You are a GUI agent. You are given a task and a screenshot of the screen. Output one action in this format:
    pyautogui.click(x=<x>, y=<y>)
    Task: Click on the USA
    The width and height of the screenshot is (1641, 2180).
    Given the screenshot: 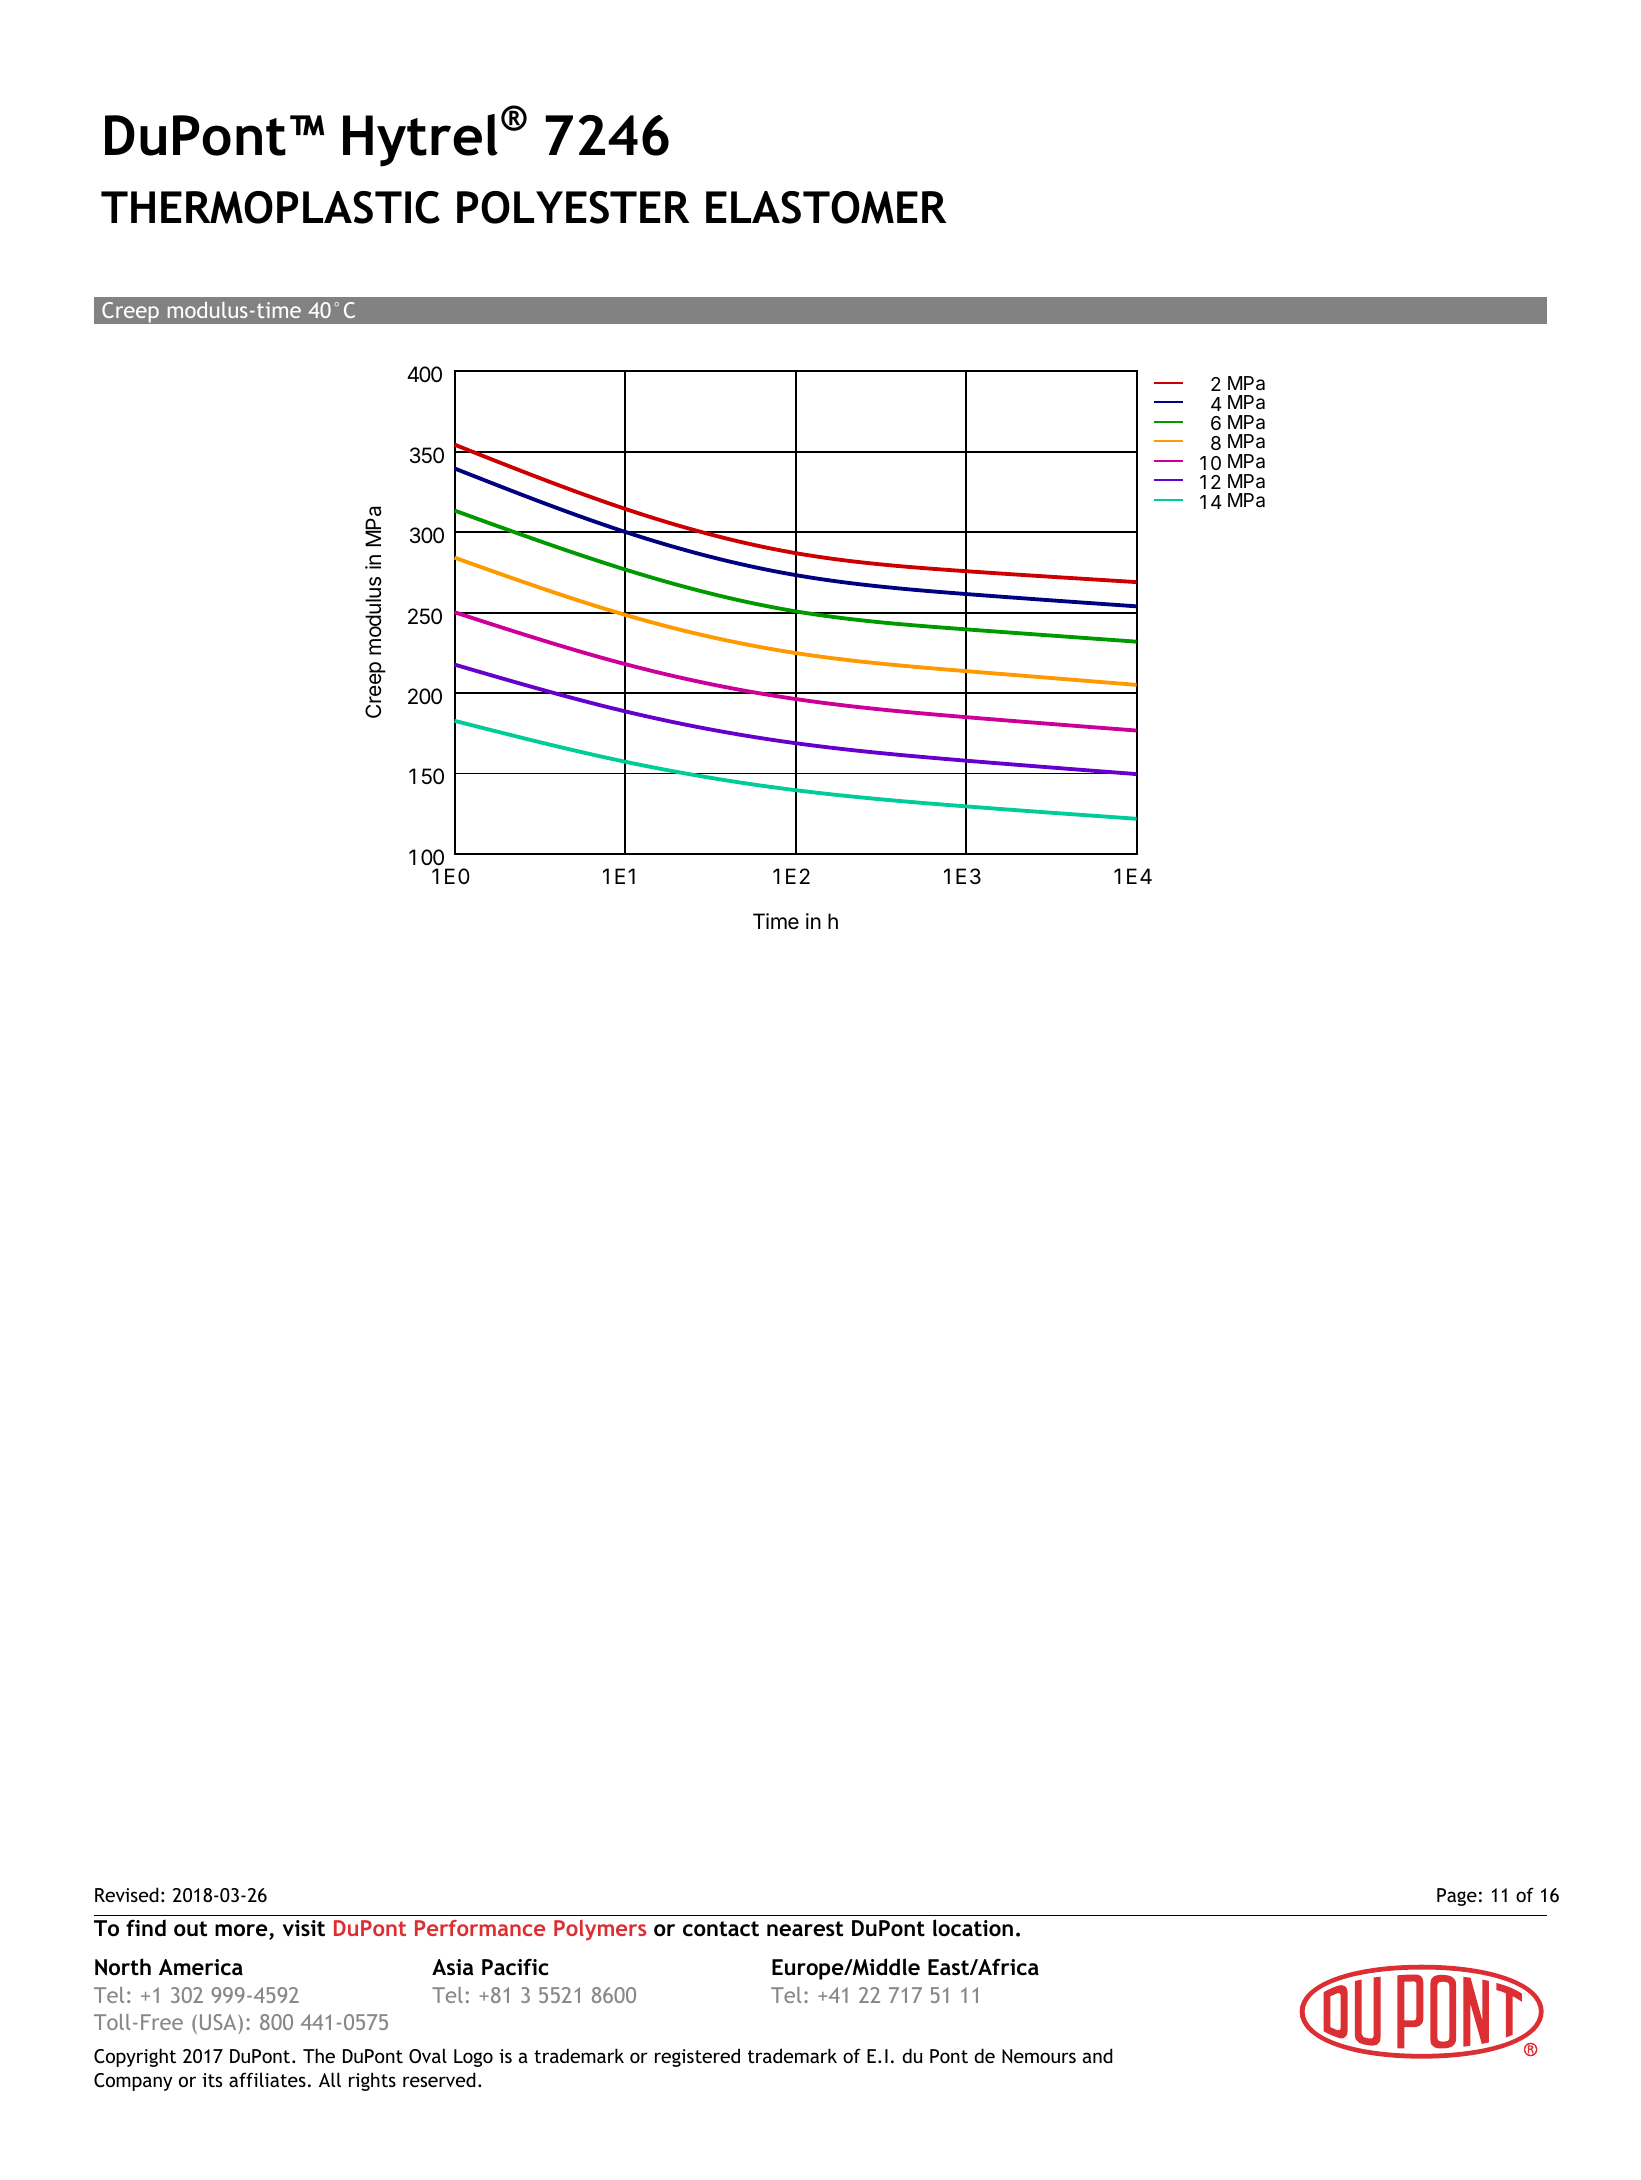 What is the action you would take?
    pyautogui.click(x=219, y=2024)
